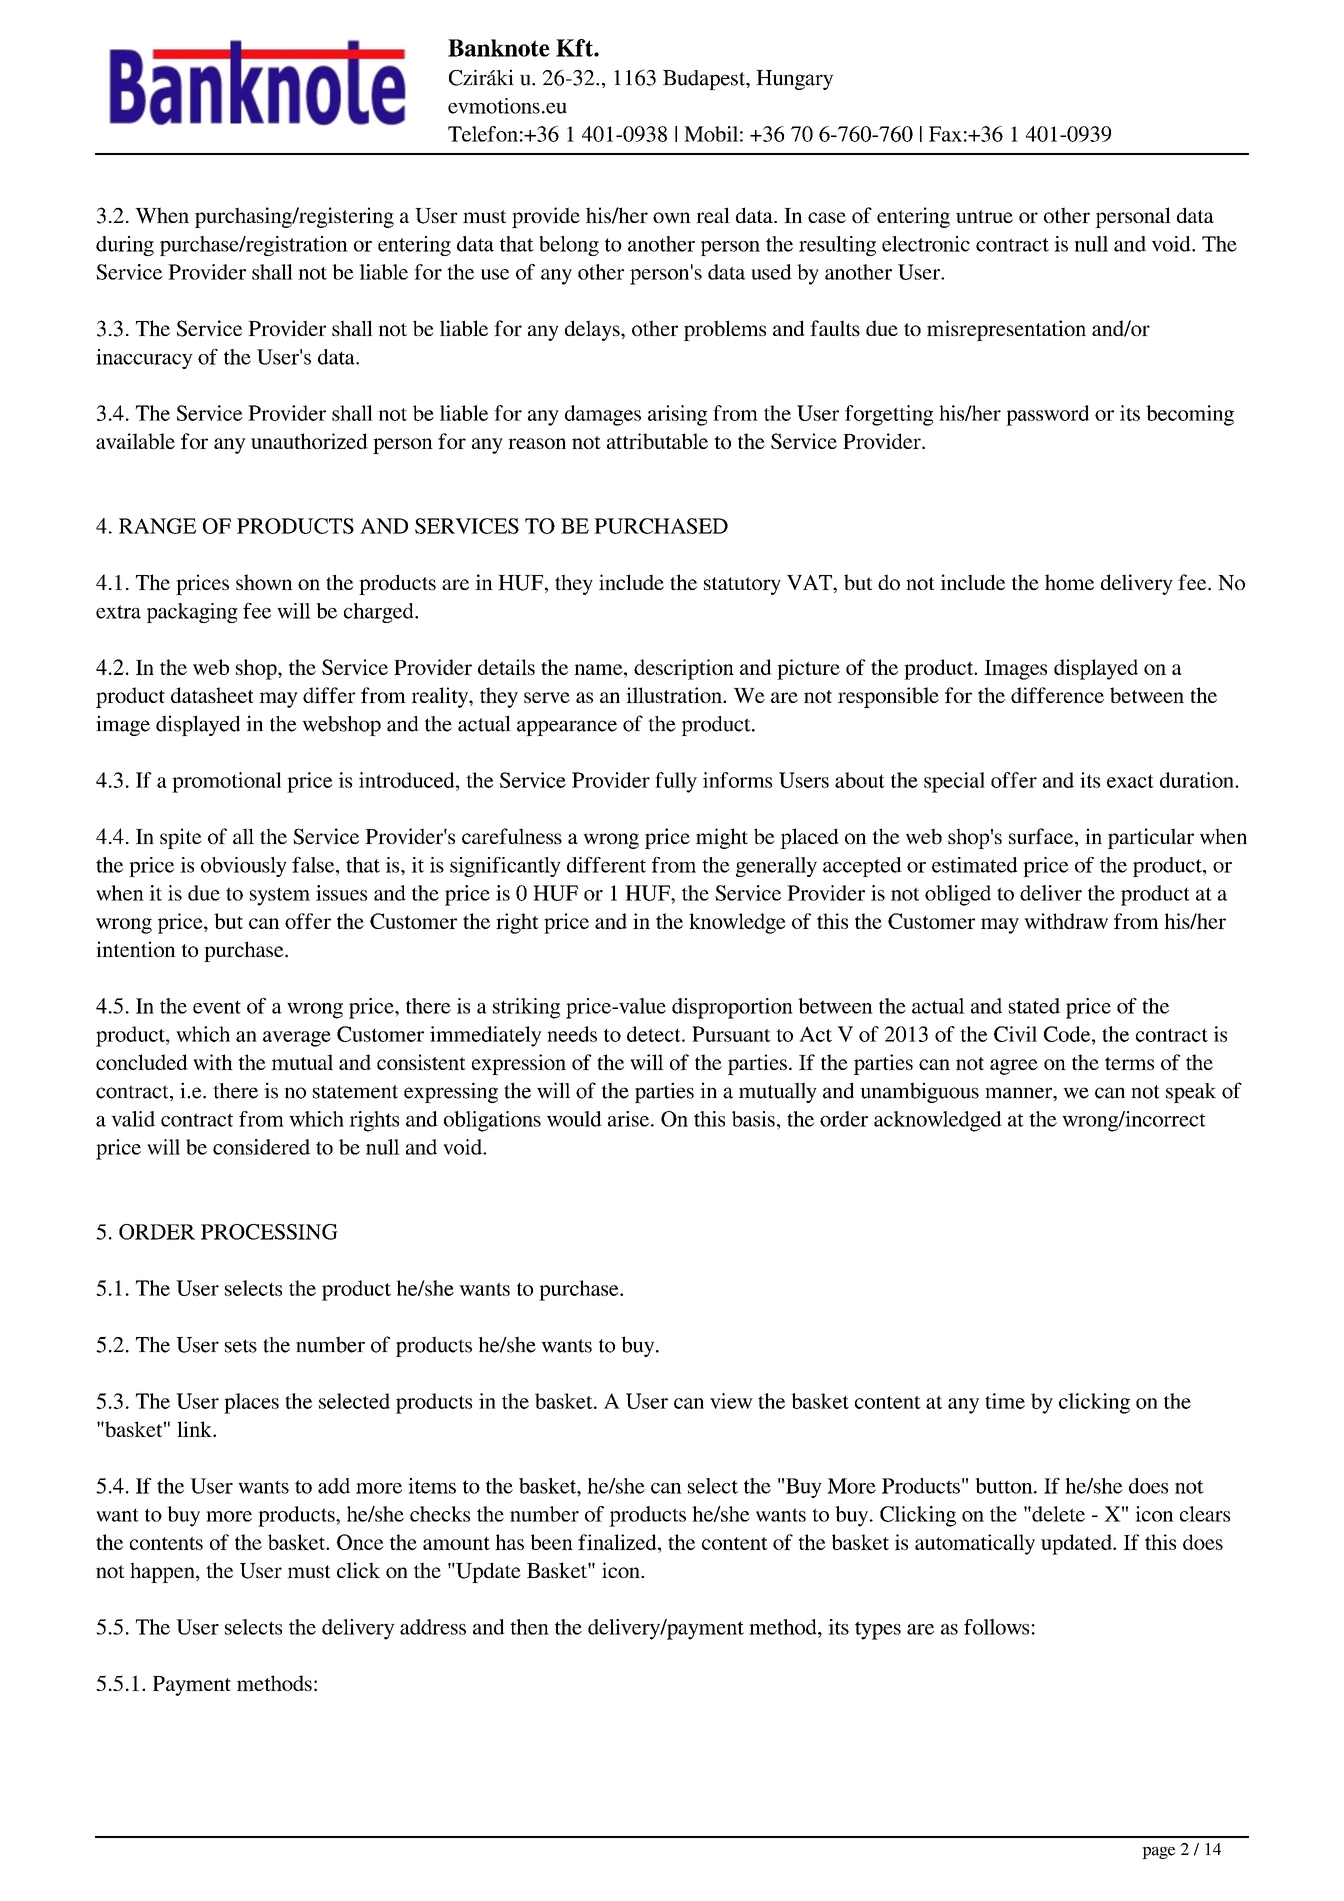 This screenshot has height=1901, width=1344. I want to click on PROCESSING, so click(269, 1232).
